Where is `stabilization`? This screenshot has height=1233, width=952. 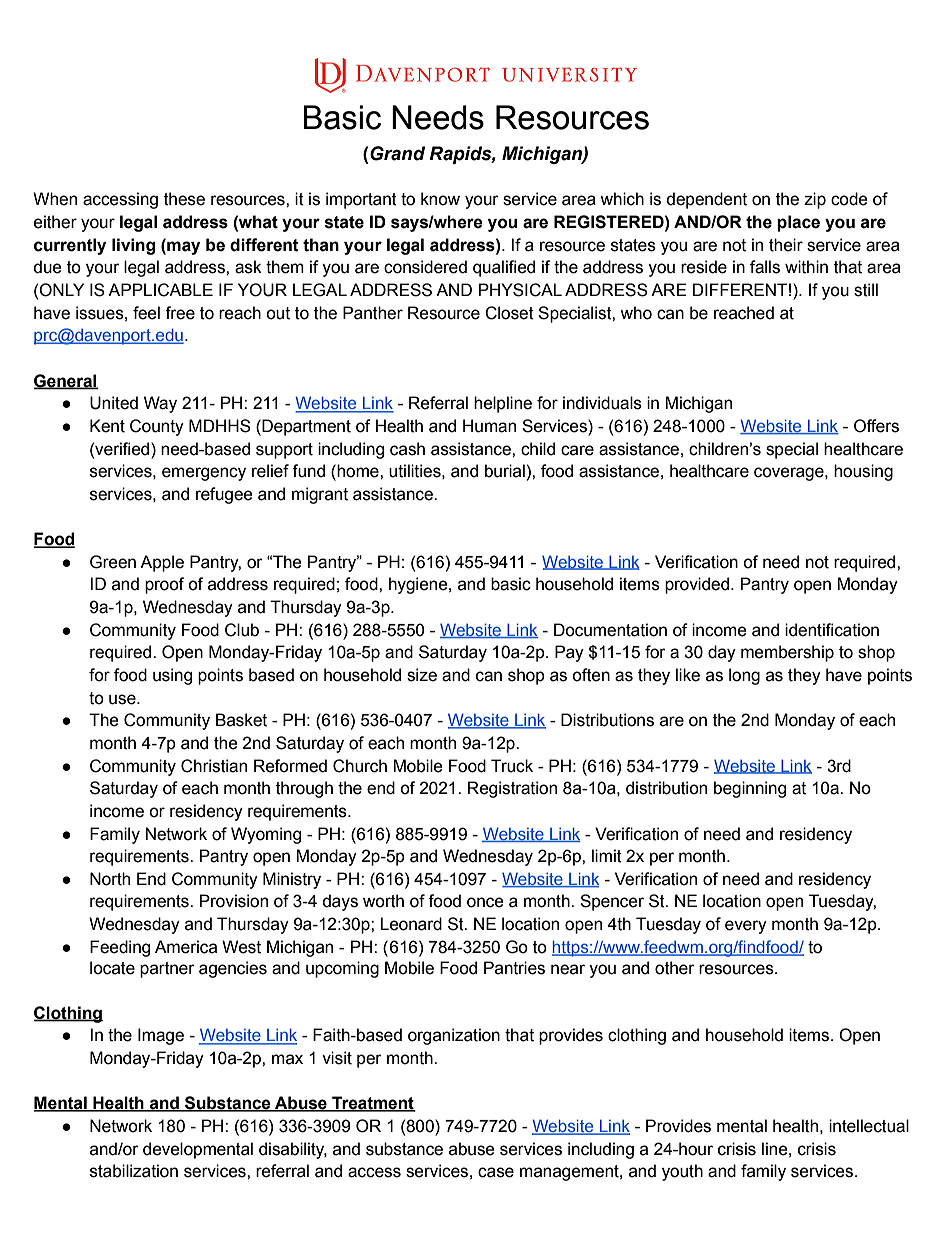 stabilization is located at coordinates (134, 1171).
